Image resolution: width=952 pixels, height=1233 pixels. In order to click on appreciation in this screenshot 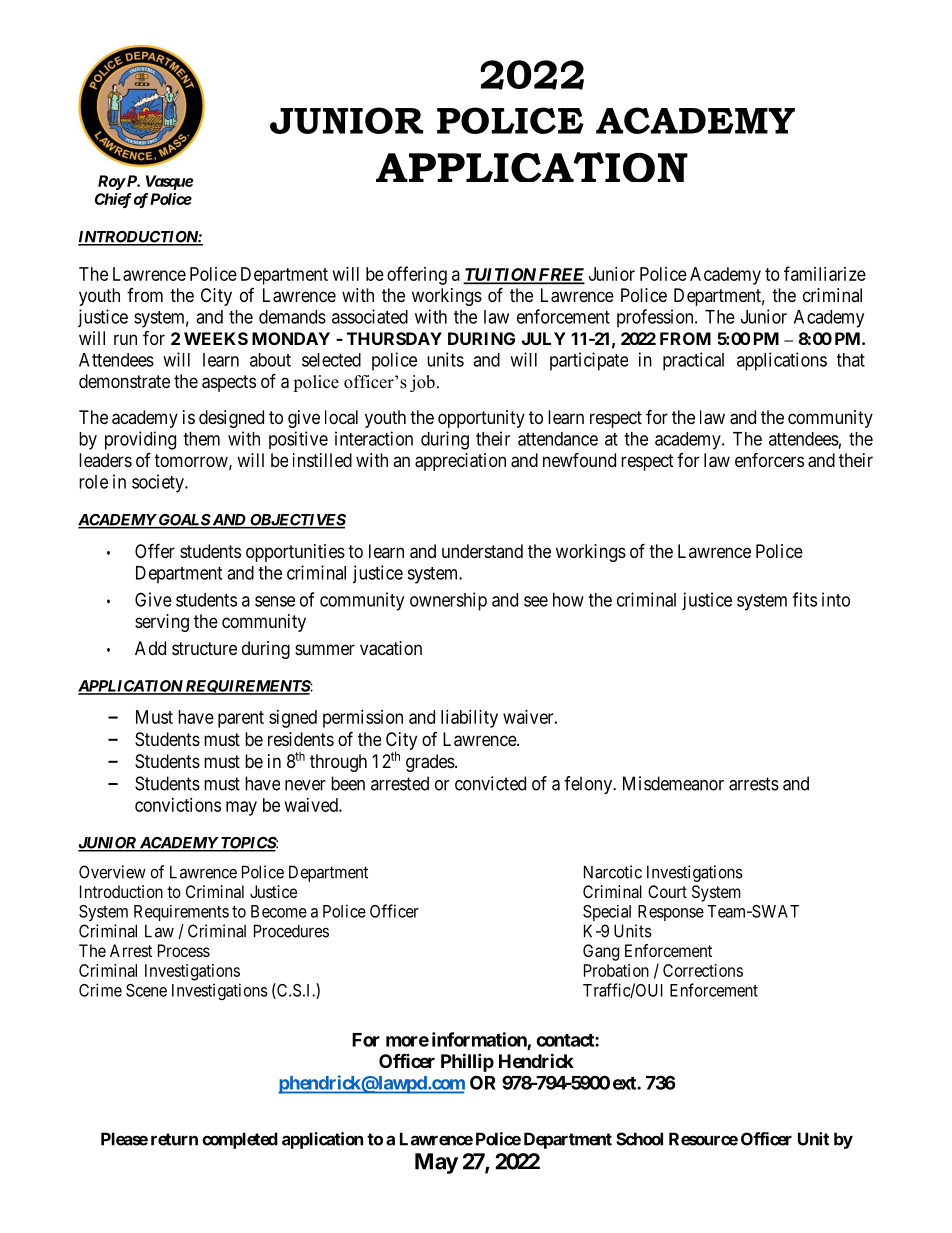, I will do `click(460, 462)`.
